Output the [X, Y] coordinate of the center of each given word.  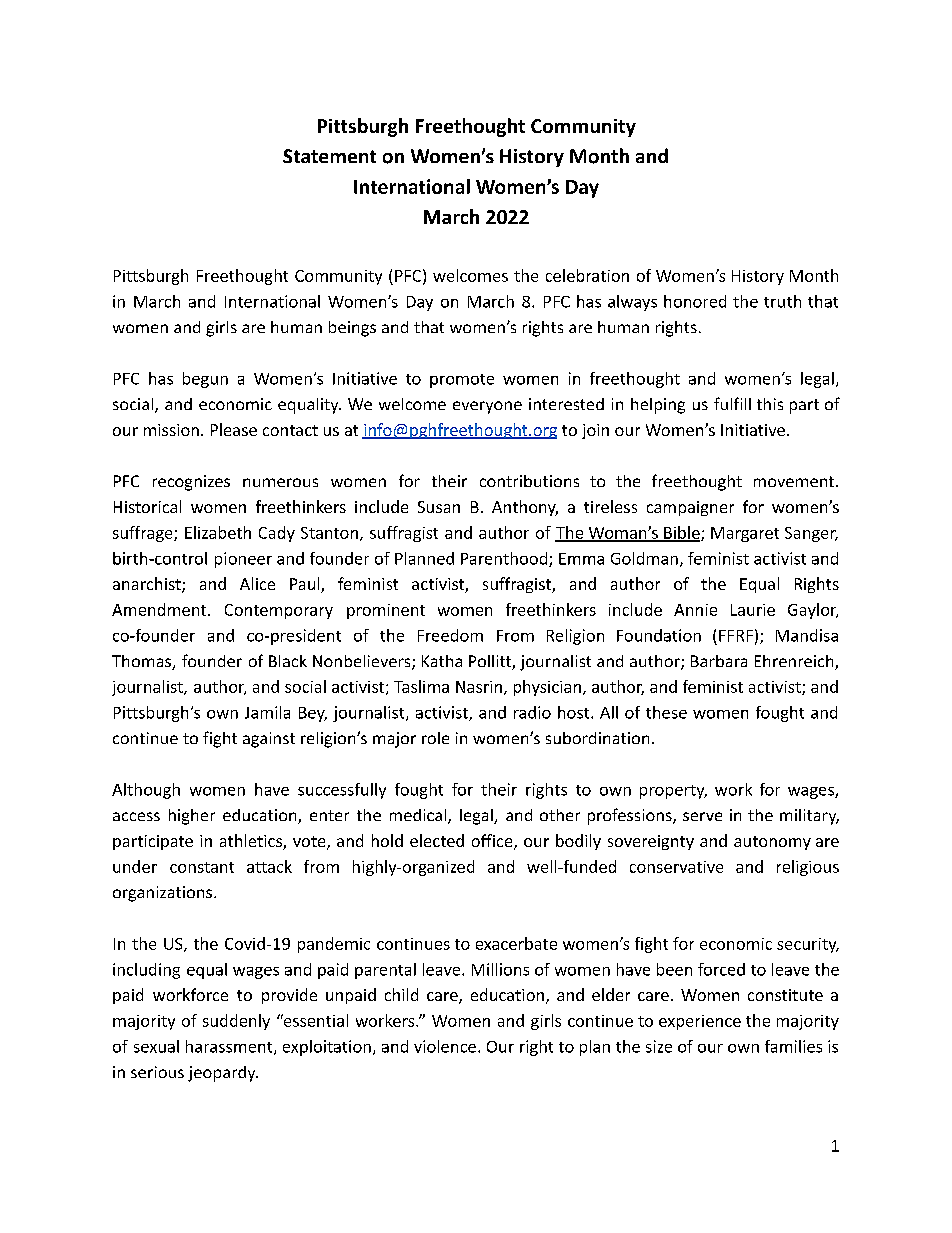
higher [192, 817]
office [493, 842]
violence [445, 1046]
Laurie [753, 610]
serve [702, 816]
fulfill [732, 403]
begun [205, 380]
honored [695, 301]
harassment [230, 1047]
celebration [587, 275]
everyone [487, 407]
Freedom [450, 635]
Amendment [160, 609]
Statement [329, 156]
